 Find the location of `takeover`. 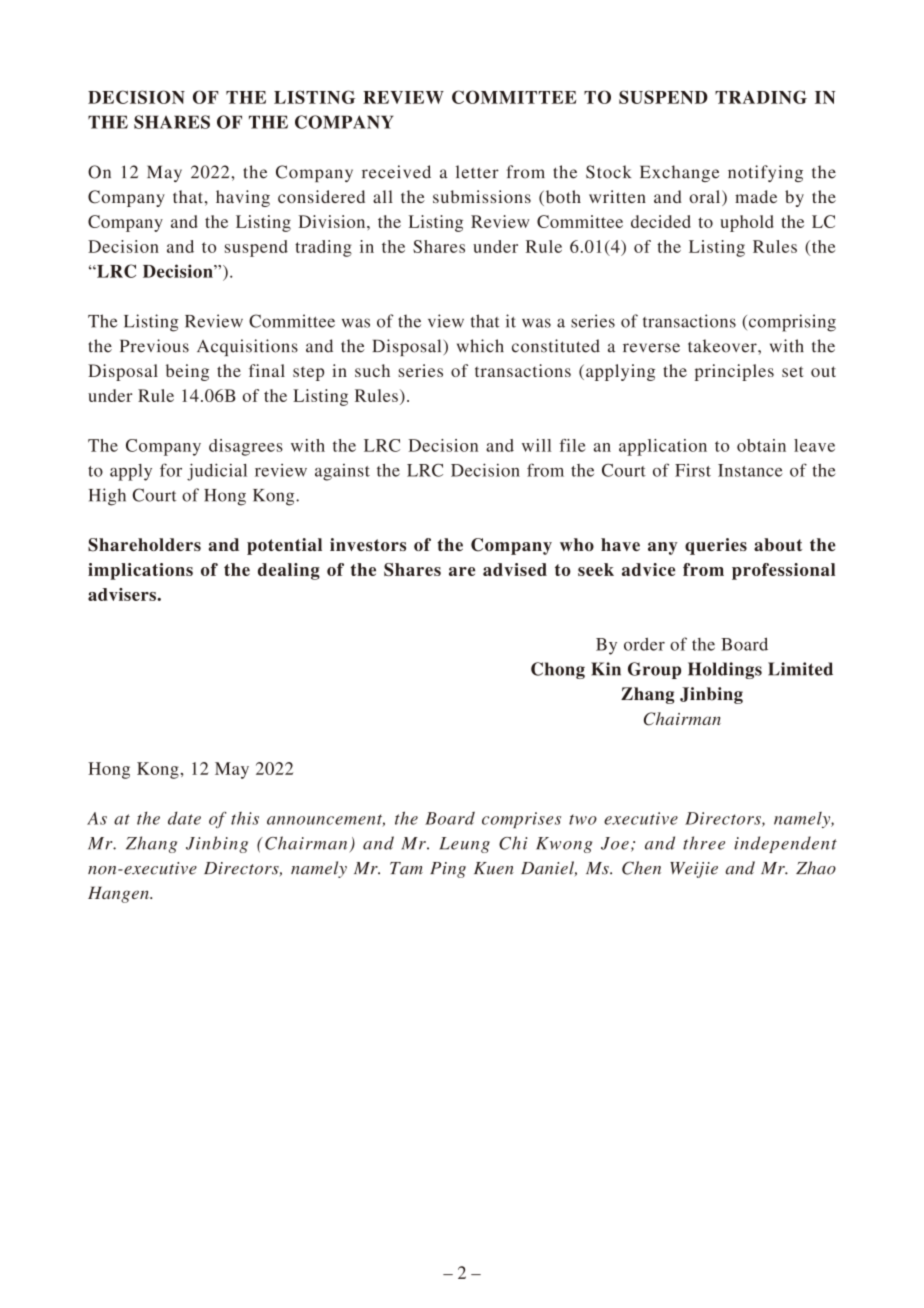

takeover is located at coordinates (723, 346).
